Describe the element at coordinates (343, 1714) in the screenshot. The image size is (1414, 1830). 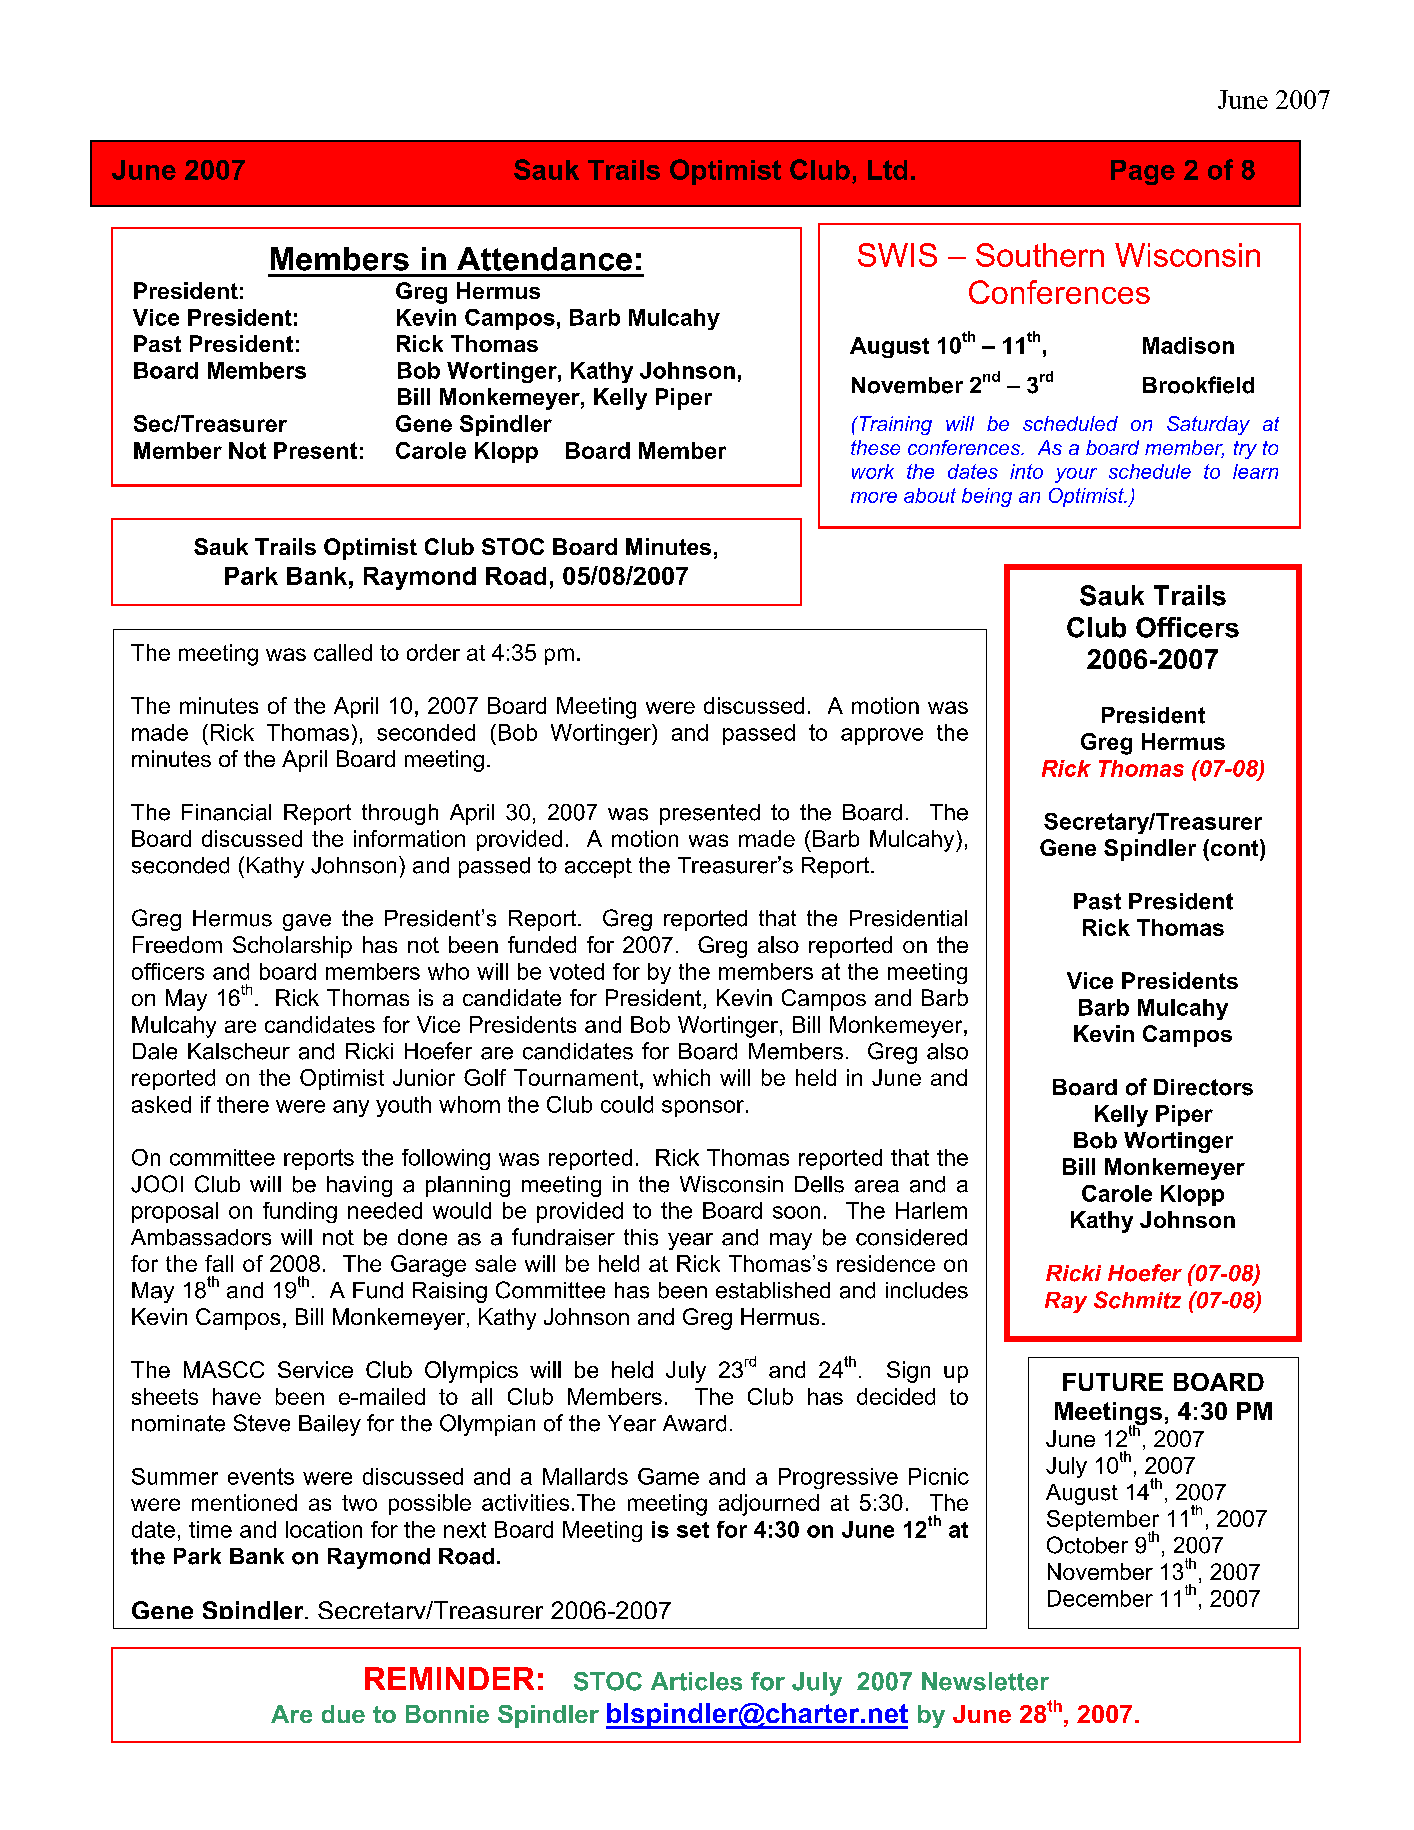
I see `due` at that location.
